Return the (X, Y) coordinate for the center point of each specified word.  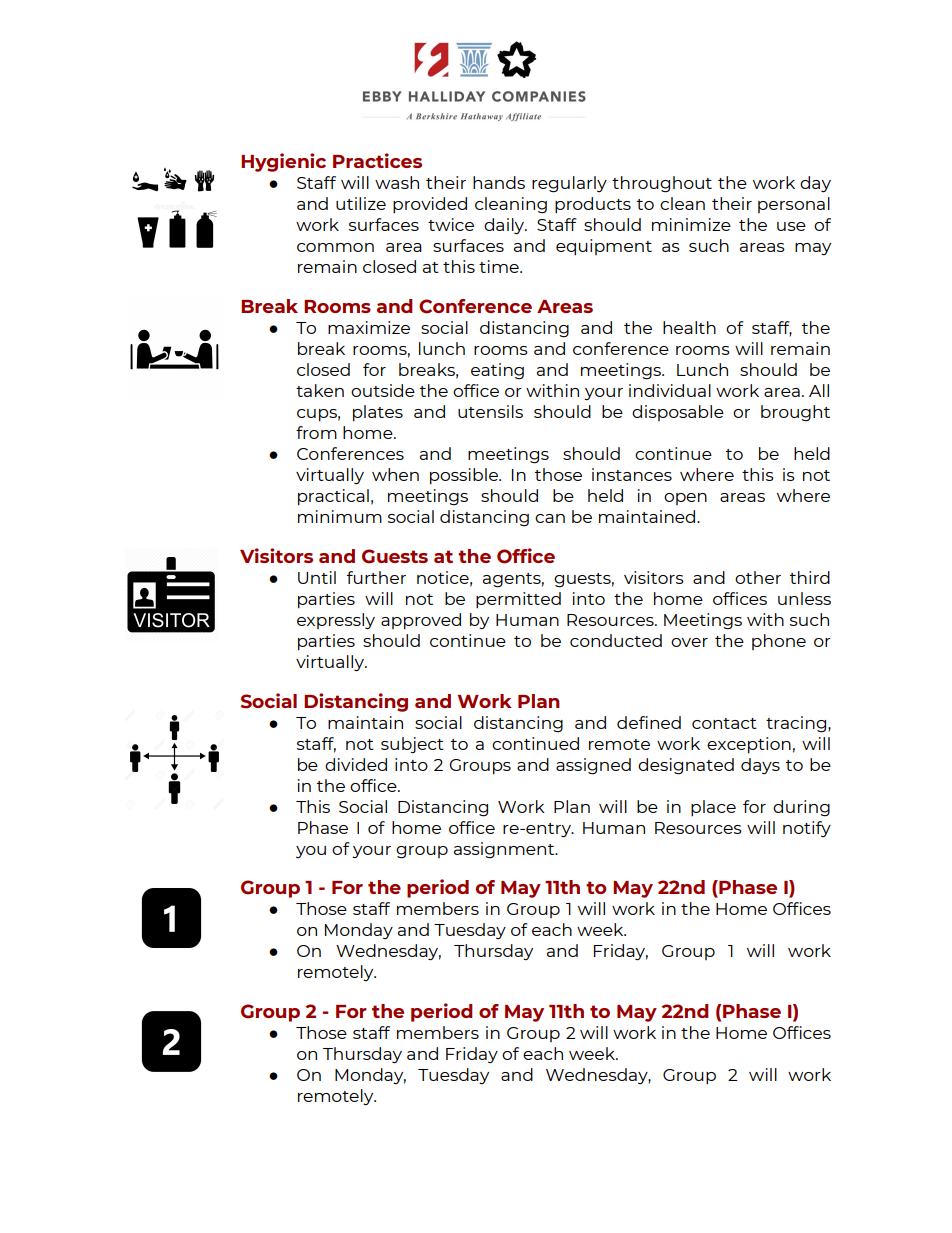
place (713, 808)
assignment (505, 850)
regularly (569, 184)
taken (320, 390)
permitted (518, 600)
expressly (336, 621)
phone (779, 642)
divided (356, 764)
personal (794, 205)
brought (795, 413)
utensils (490, 411)
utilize (361, 203)
